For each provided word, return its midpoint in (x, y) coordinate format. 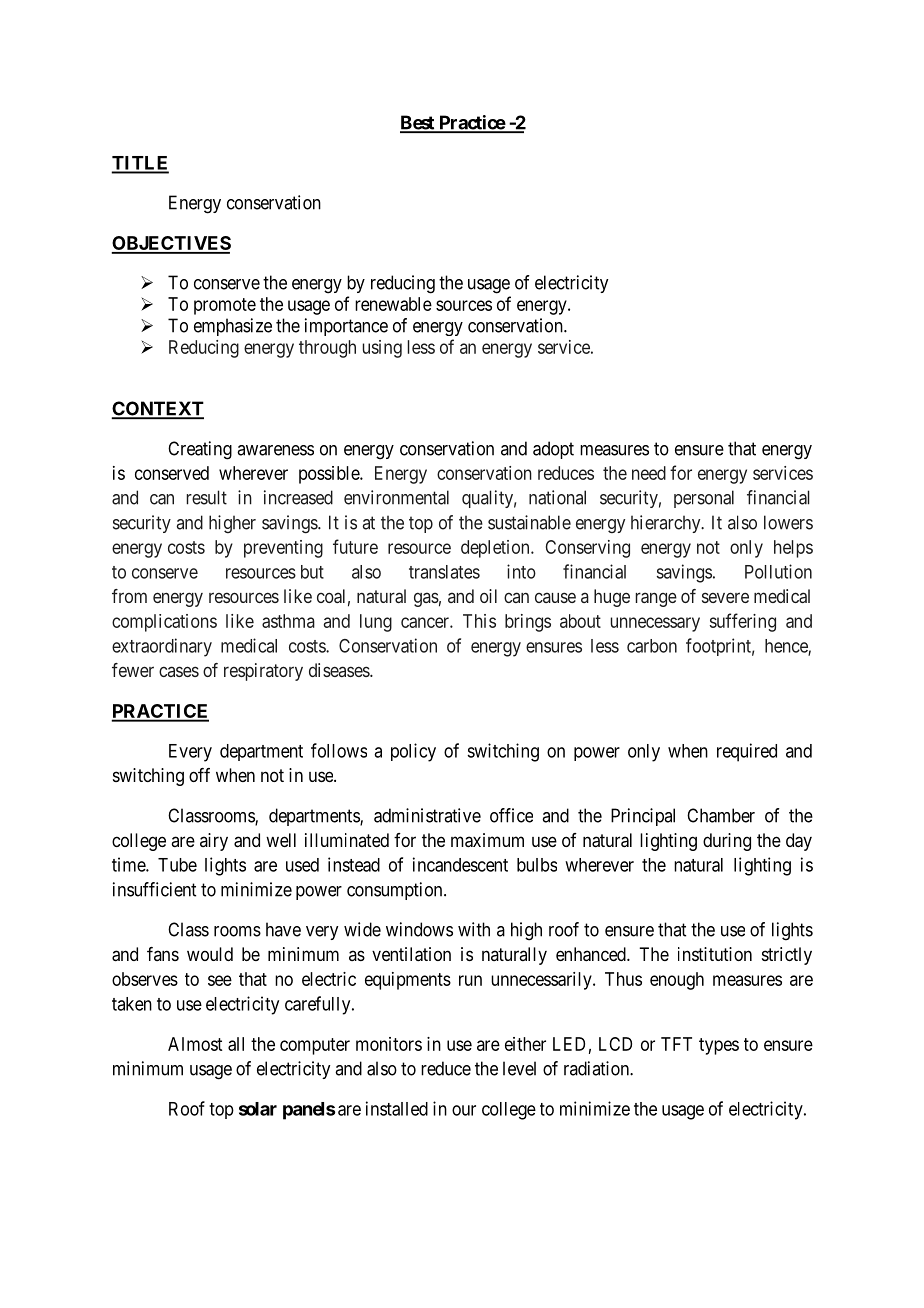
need (649, 473)
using (382, 349)
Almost (195, 1044)
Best (418, 123)
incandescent (460, 864)
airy (214, 842)
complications (164, 623)
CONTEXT (158, 409)
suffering (743, 622)
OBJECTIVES (171, 244)
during (727, 842)
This (479, 621)
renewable (393, 304)
